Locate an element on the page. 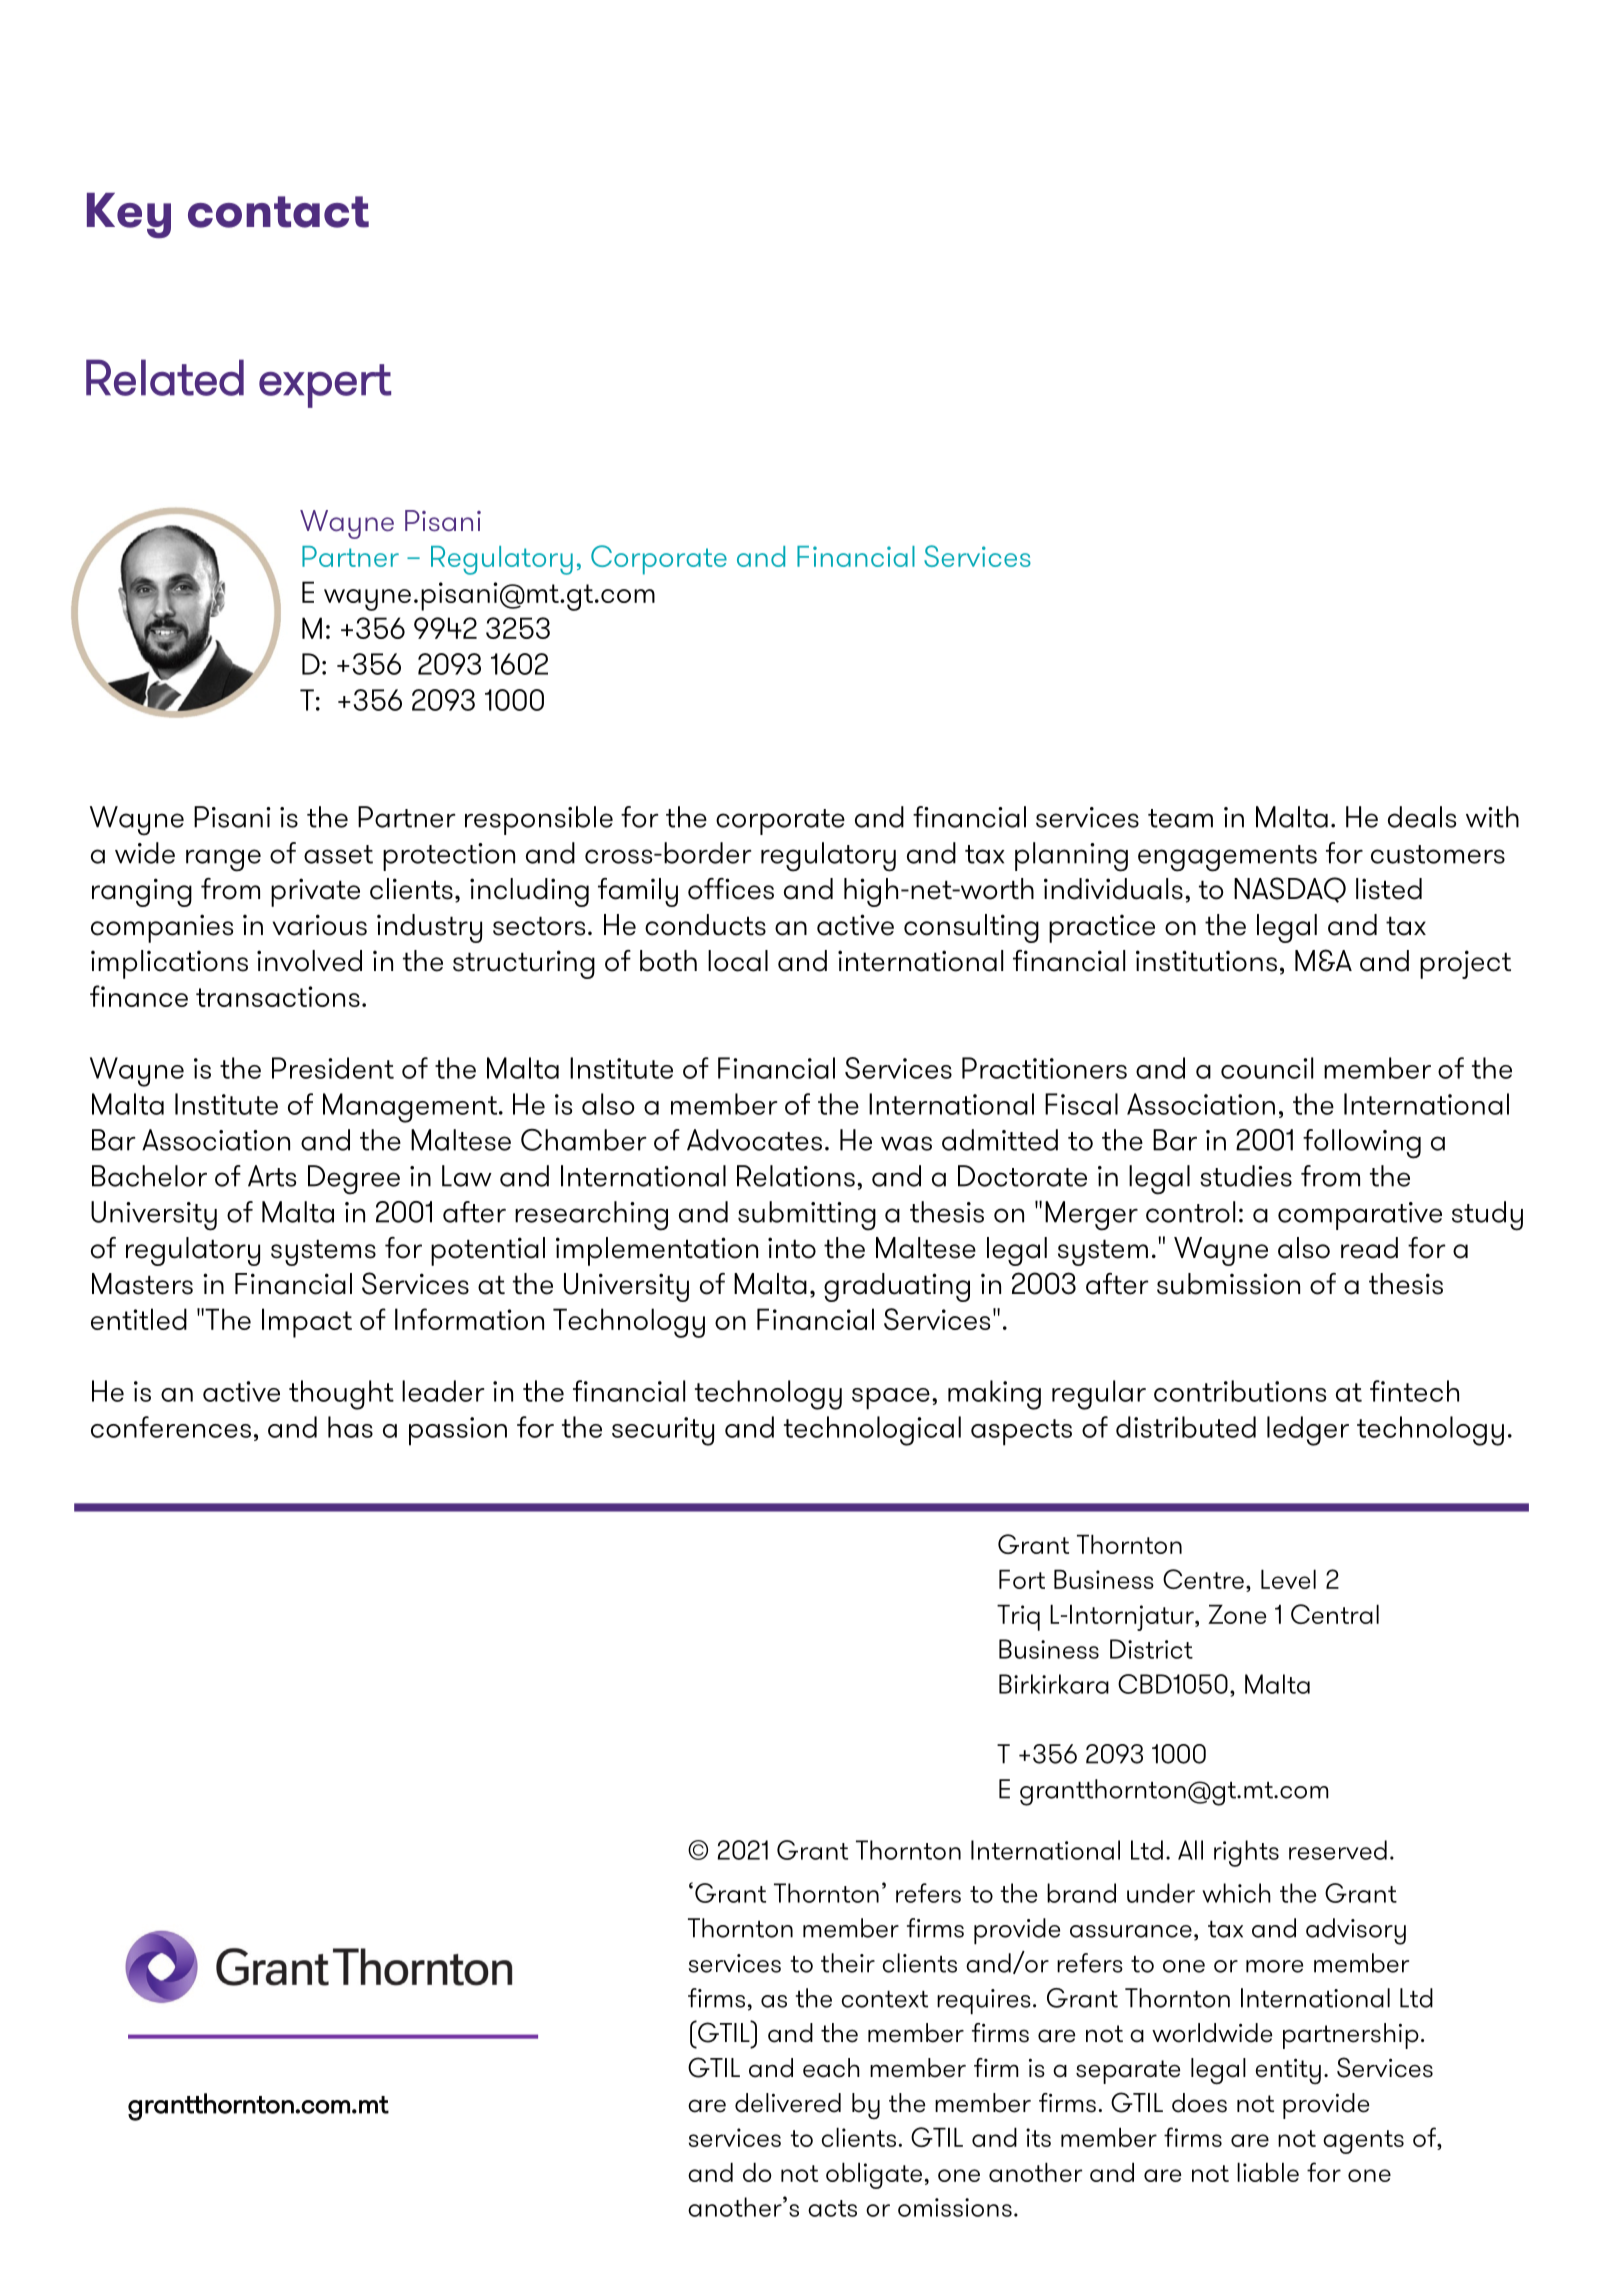 Image resolution: width=1618 pixels, height=2289 pixels. expert is located at coordinates (325, 386).
